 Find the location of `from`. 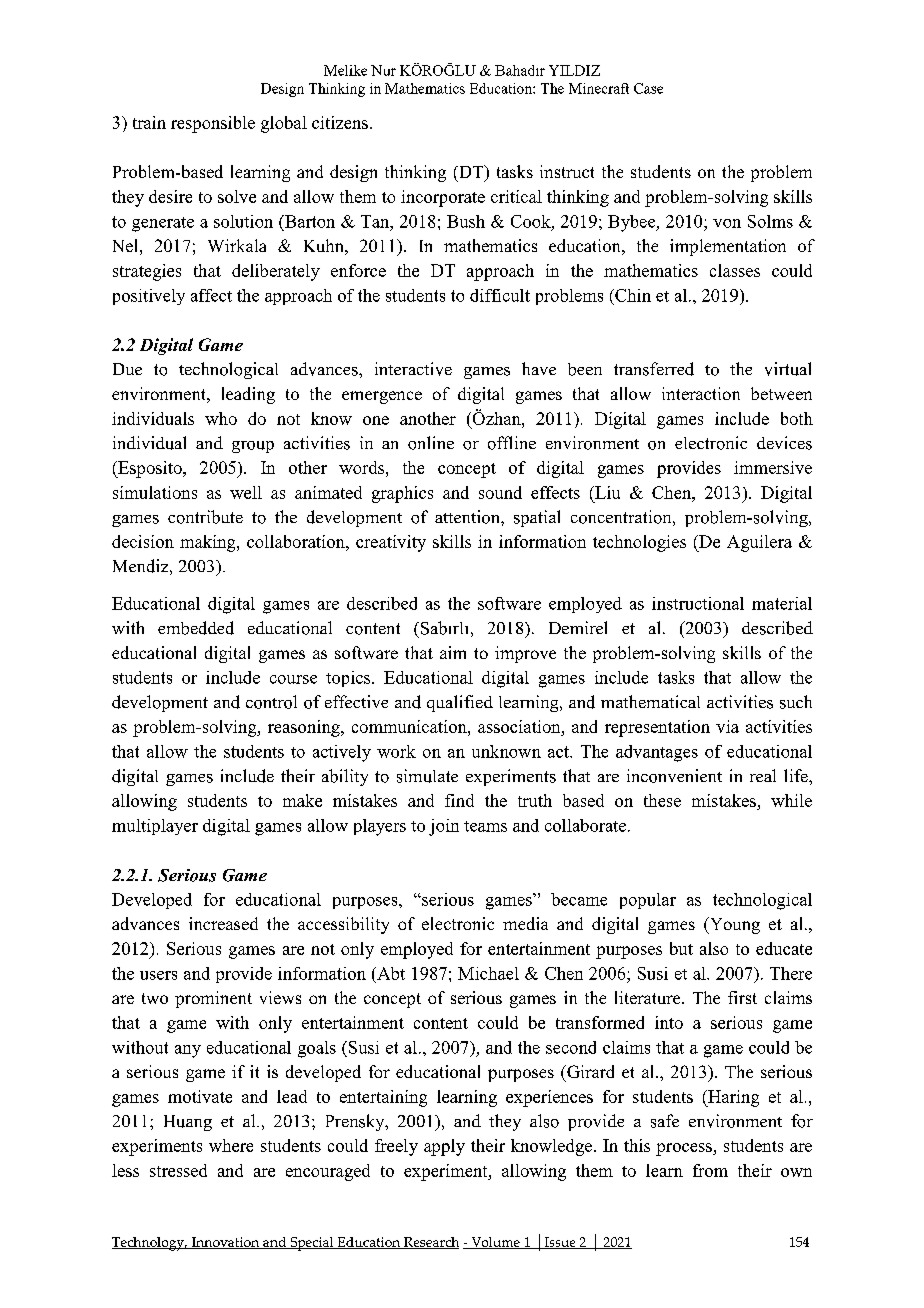

from is located at coordinates (710, 1170).
